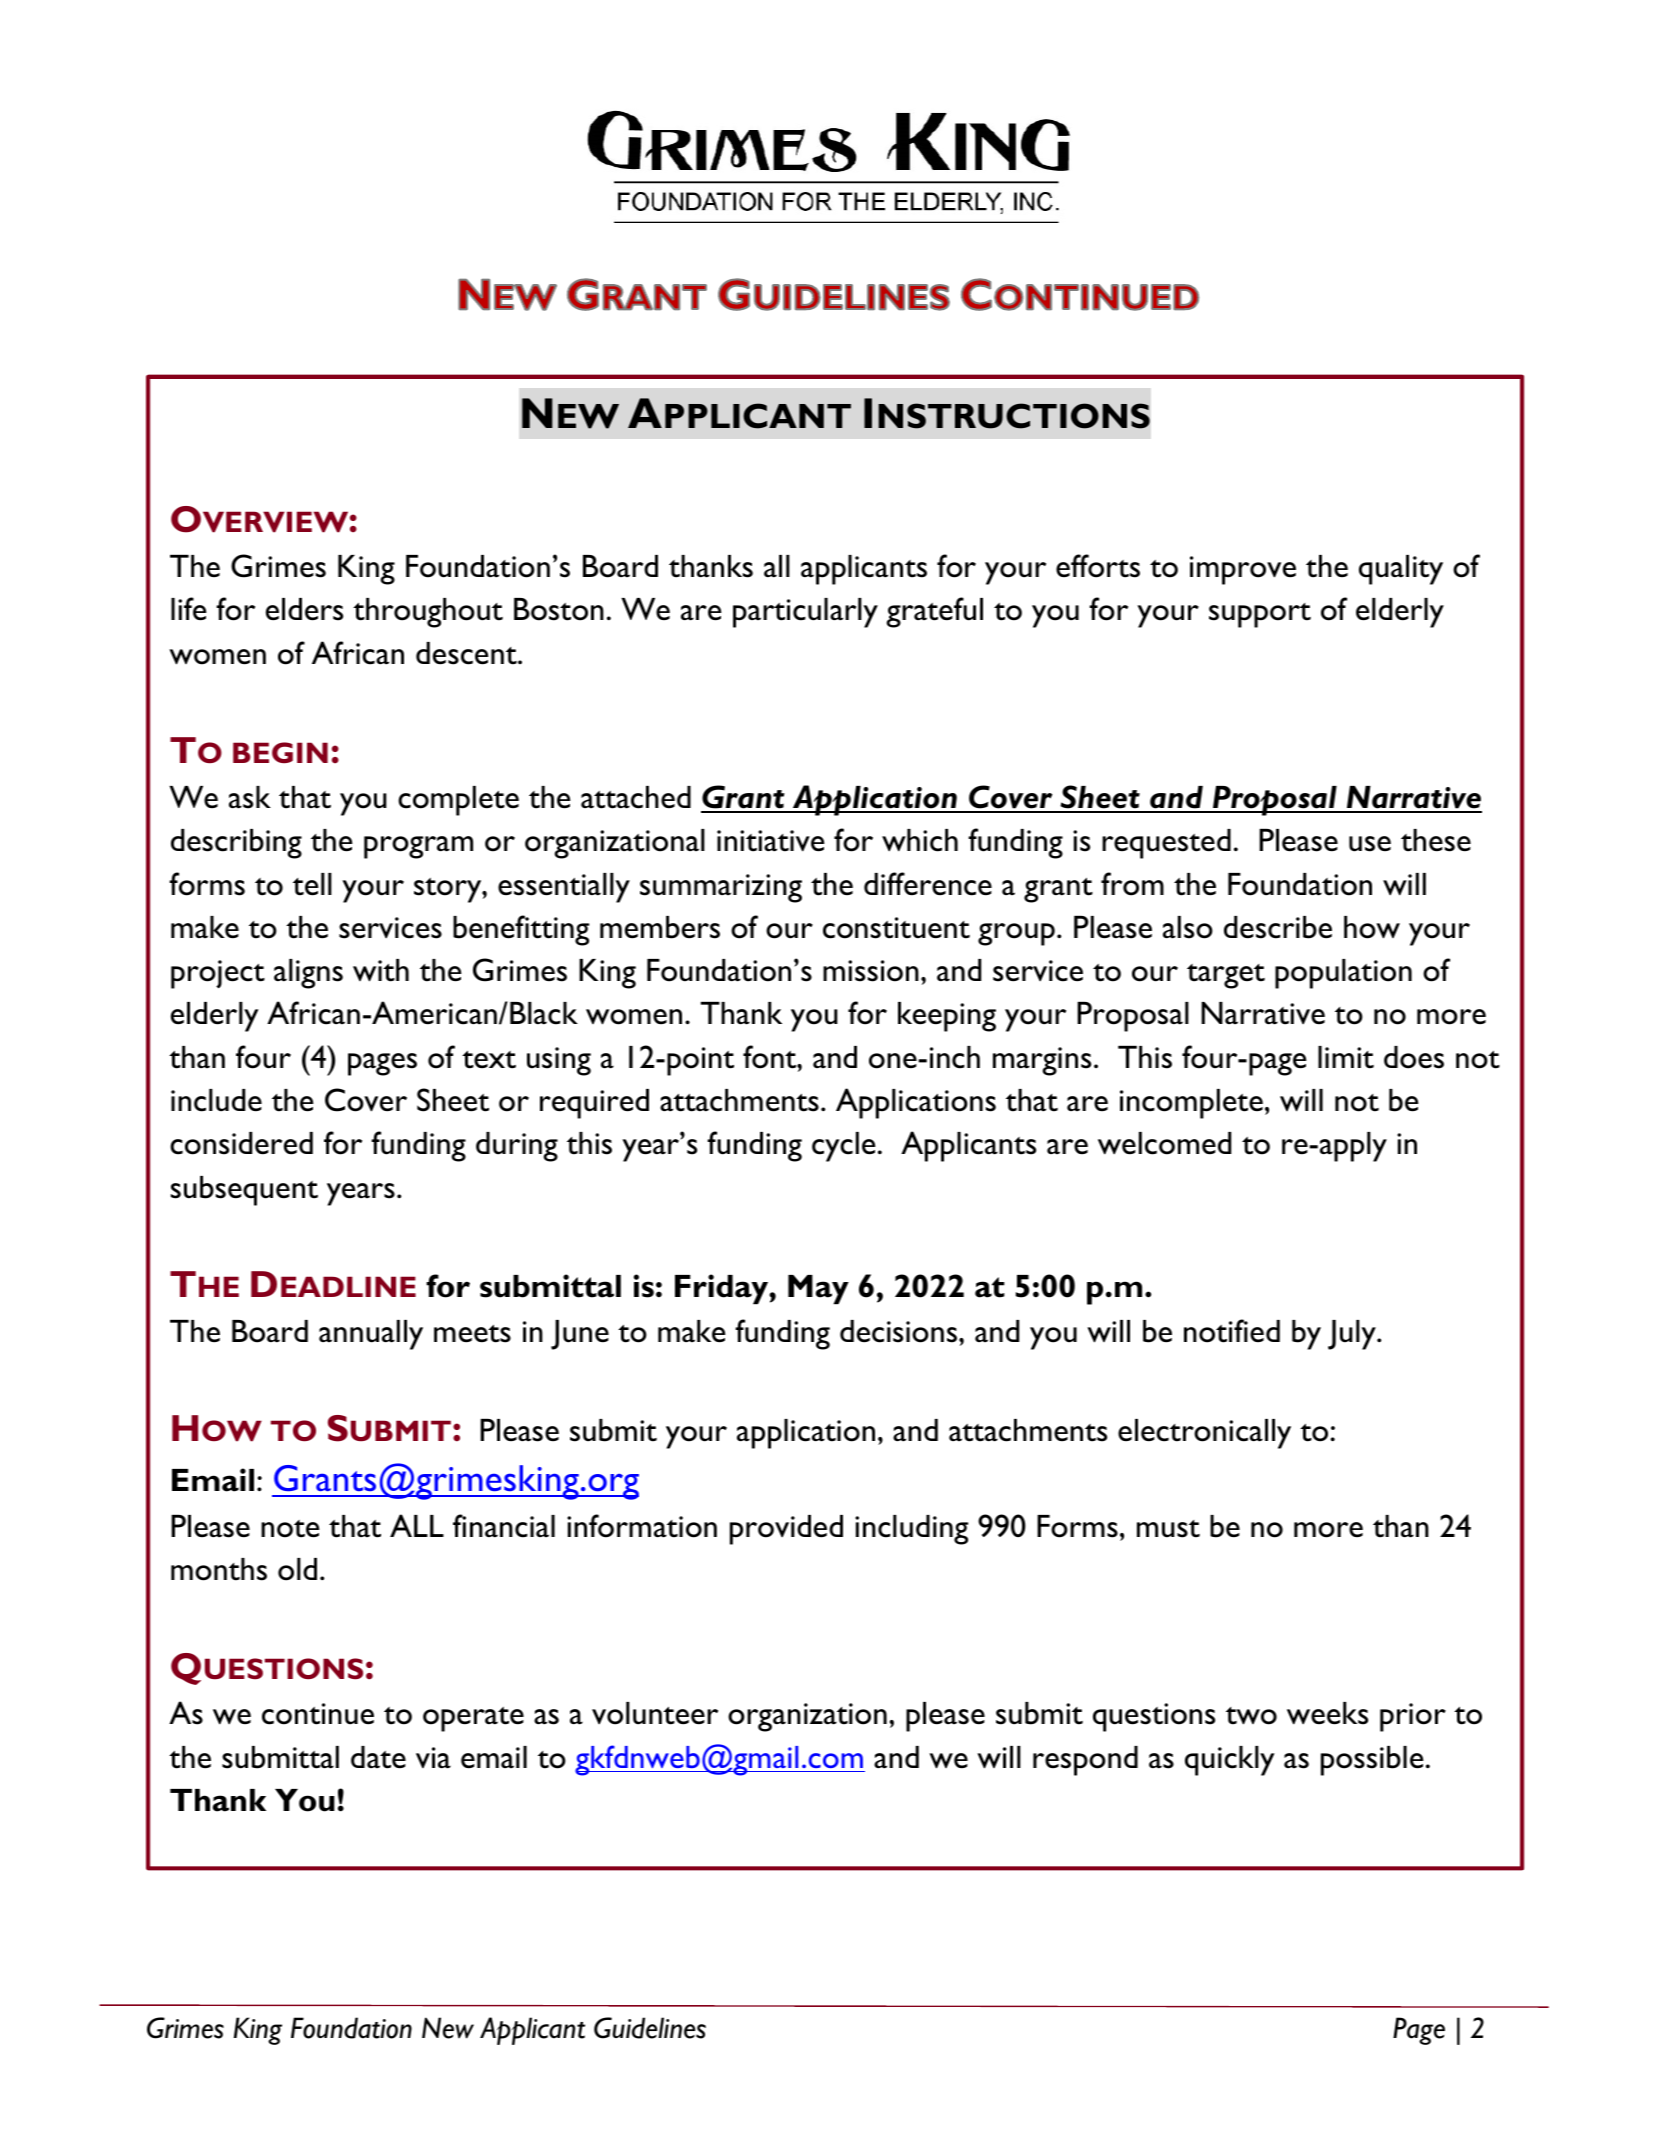  What do you see at coordinates (312, 884) in the screenshot?
I see `tell` at bounding box center [312, 884].
